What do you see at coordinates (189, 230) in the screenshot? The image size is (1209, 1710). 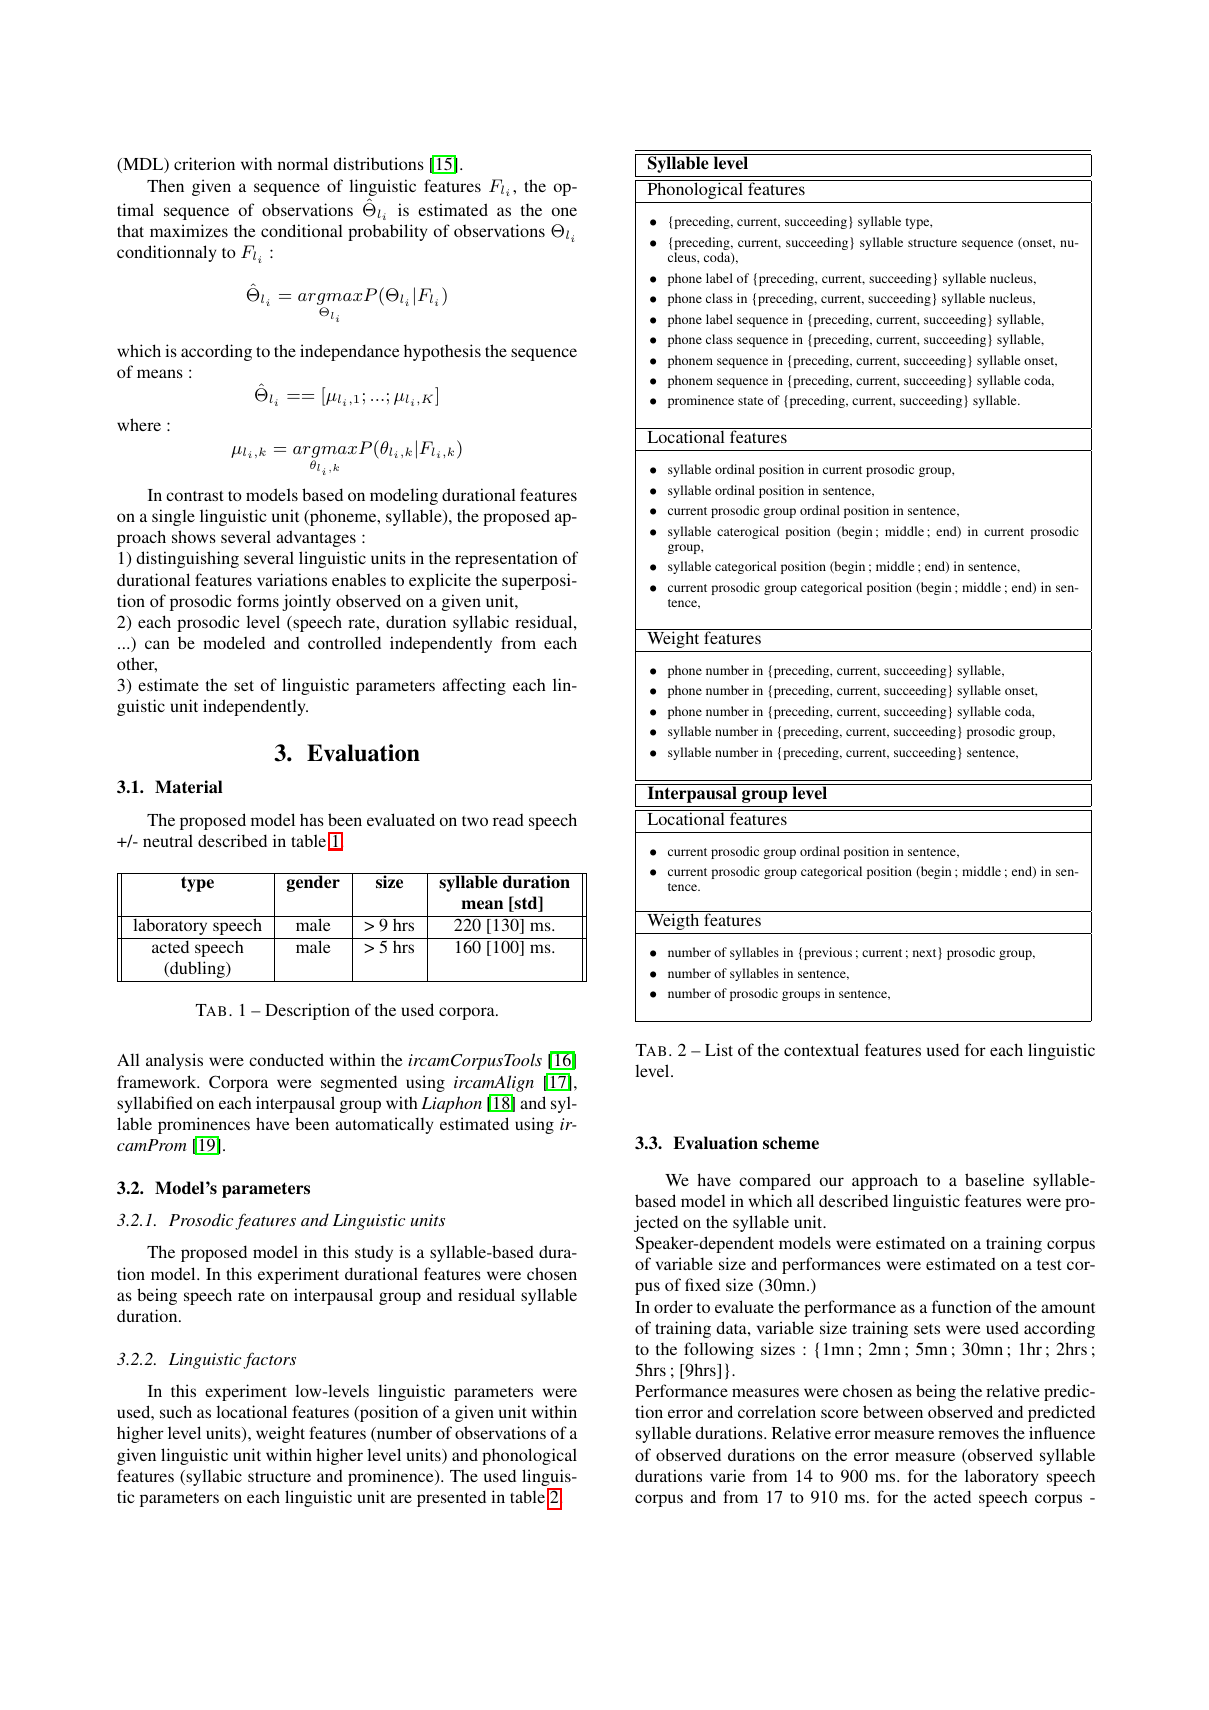 I see `maximizes` at bounding box center [189, 230].
